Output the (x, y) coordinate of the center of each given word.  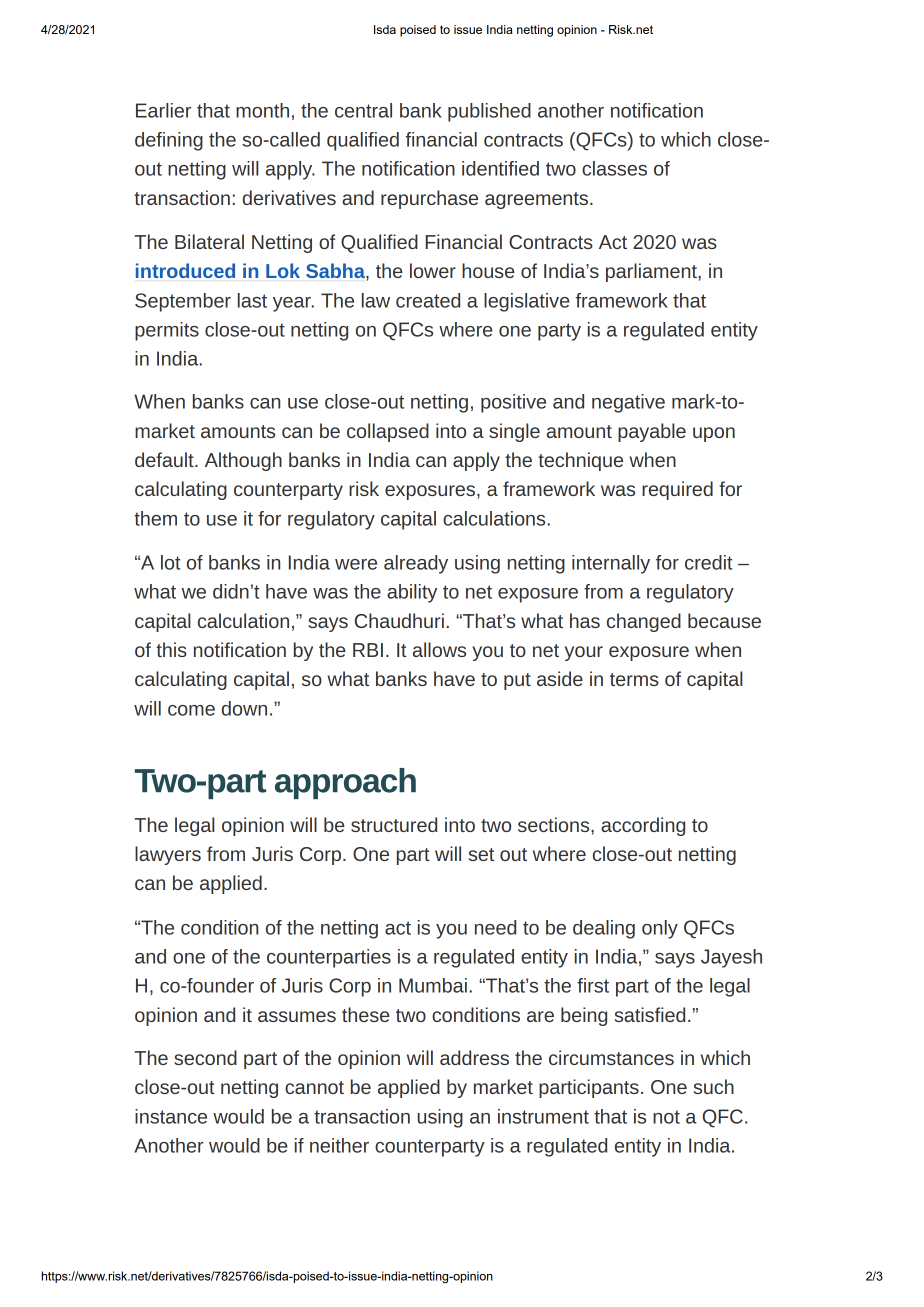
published (489, 112)
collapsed (388, 432)
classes (614, 168)
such (714, 1086)
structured (394, 824)
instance (171, 1116)
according (643, 826)
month (262, 110)
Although (243, 461)
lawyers (168, 855)
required (677, 490)
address (474, 1057)
